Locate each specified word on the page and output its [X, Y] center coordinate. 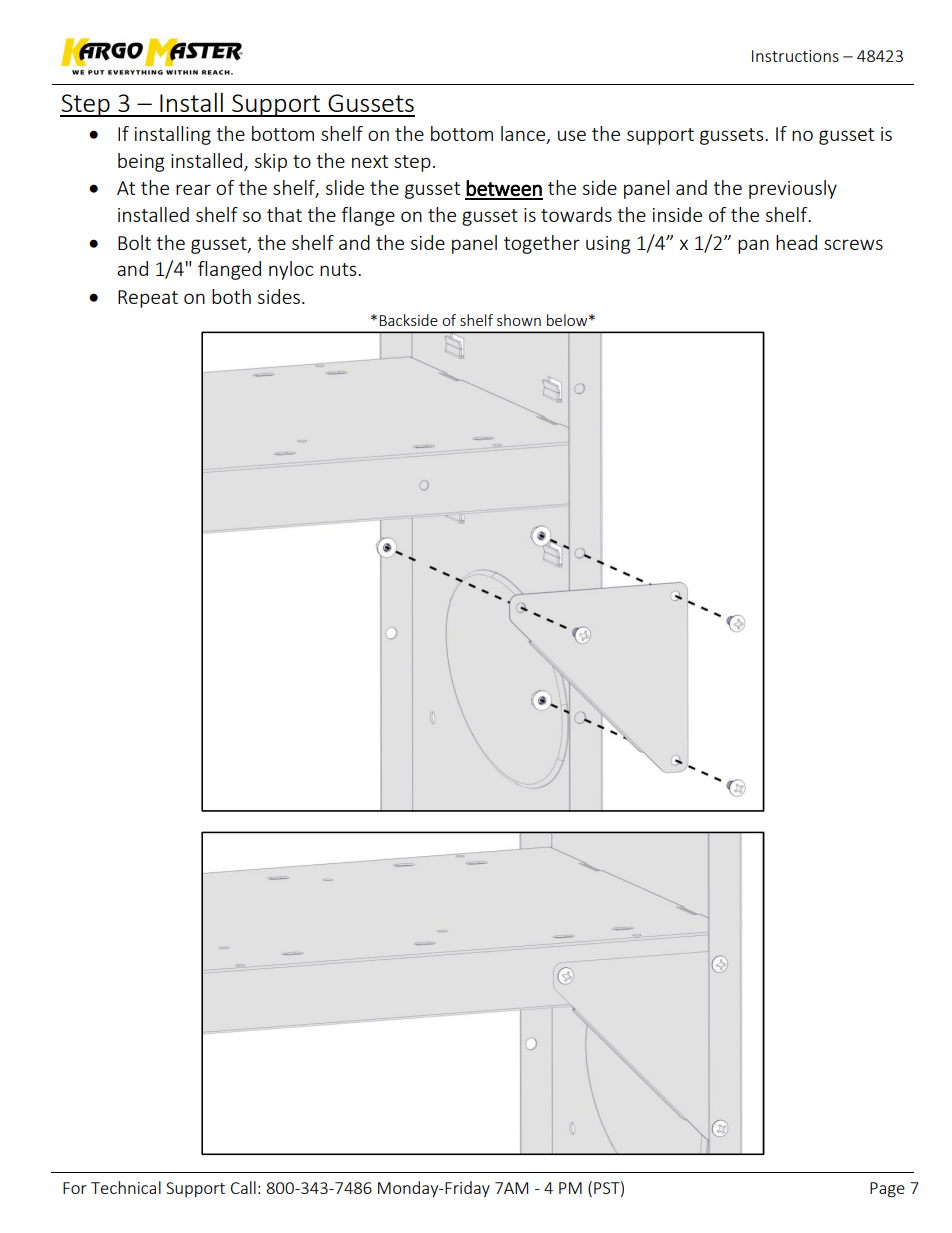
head [796, 242]
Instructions [795, 56]
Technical [126, 1187]
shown [519, 320]
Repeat [148, 299]
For [75, 1188]
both [231, 296]
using [608, 245]
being [141, 162]
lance [524, 135]
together [542, 244]
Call [243, 1187]
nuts [339, 269]
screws [853, 244]
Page [887, 1190]
